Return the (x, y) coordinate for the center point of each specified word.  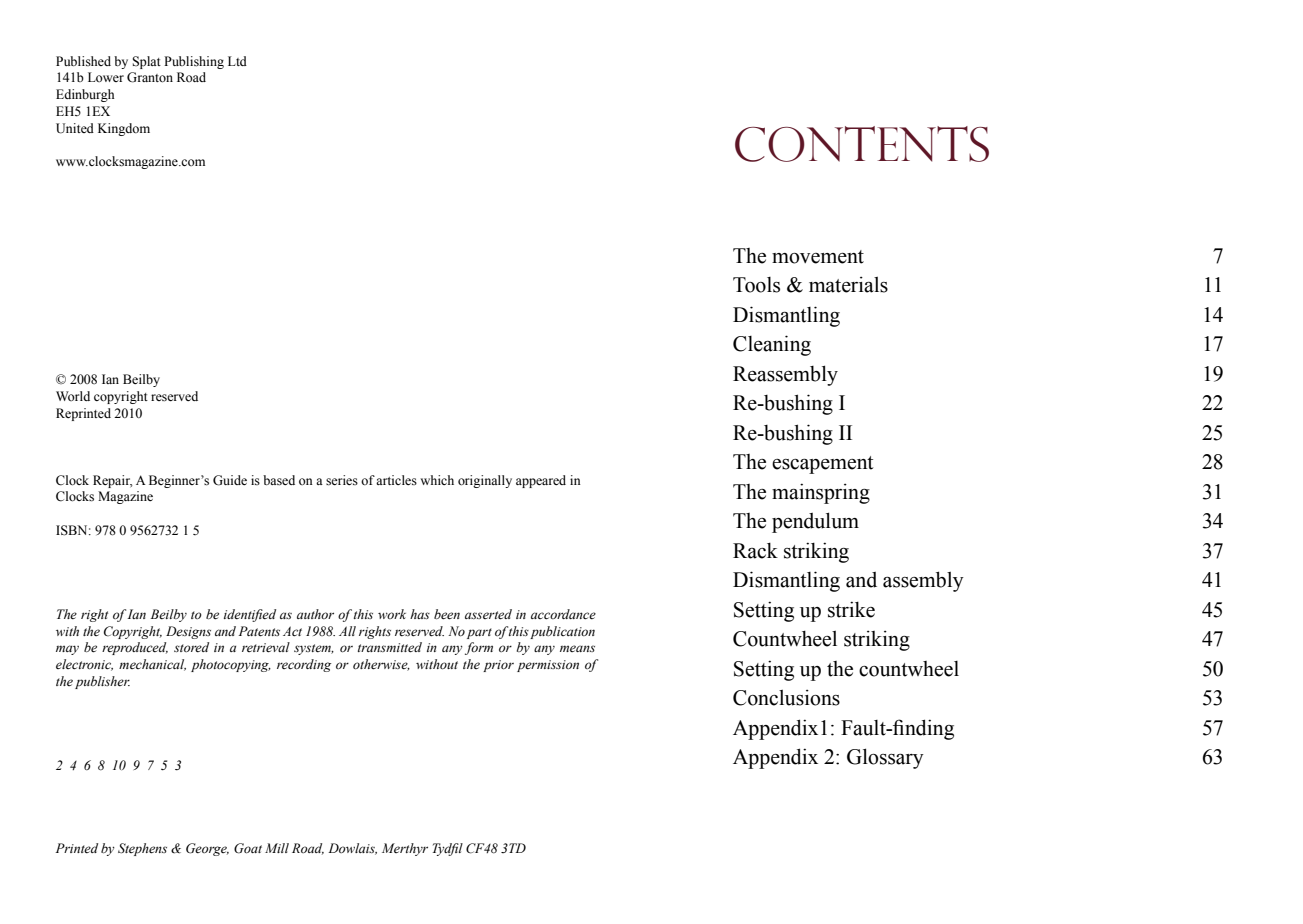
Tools (756, 285)
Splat (146, 62)
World (73, 396)
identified (250, 615)
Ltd (237, 61)
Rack (755, 551)
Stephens (142, 849)
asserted (488, 614)
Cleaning (772, 345)
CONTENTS (862, 144)
